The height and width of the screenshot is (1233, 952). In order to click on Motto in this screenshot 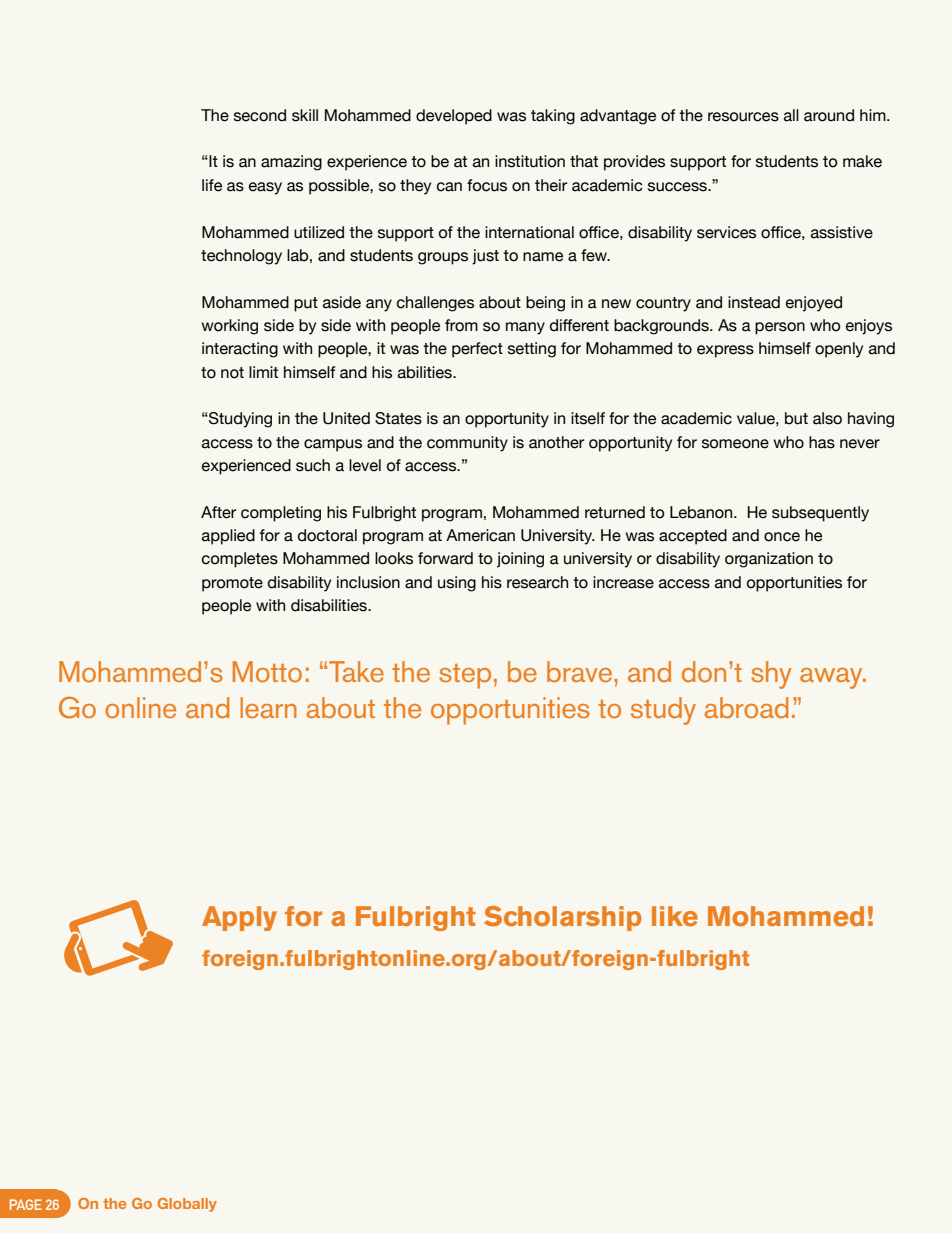, I will do `click(267, 671)`.
